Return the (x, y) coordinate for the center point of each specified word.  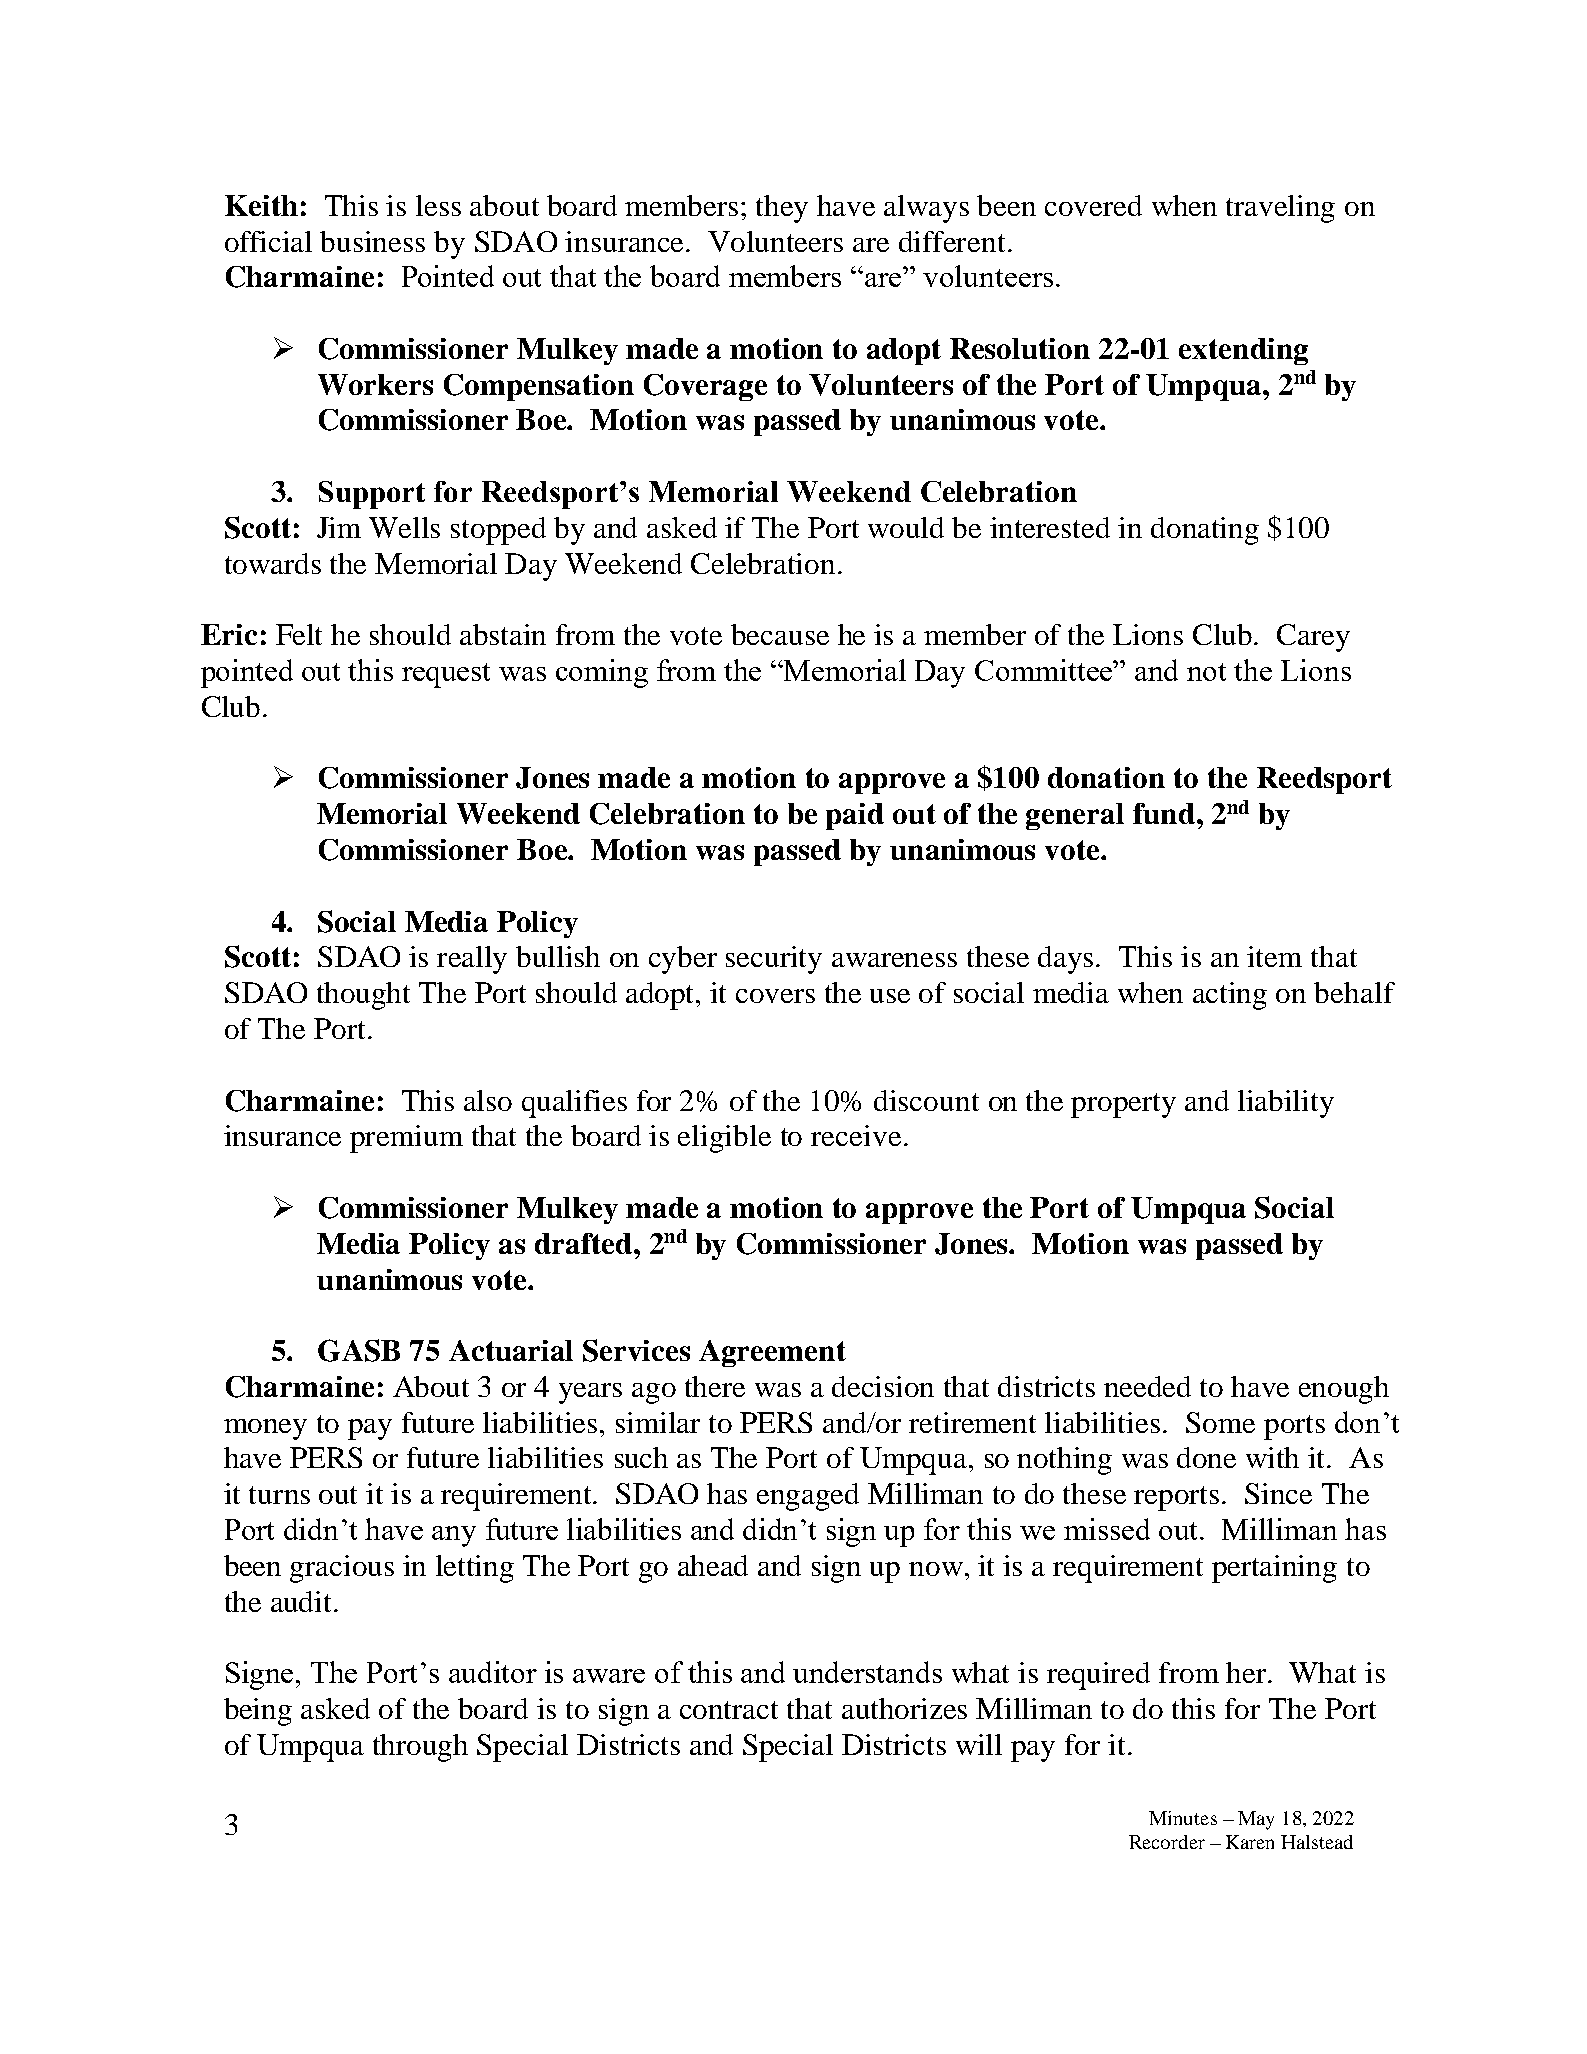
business (372, 241)
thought (363, 996)
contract (729, 1710)
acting (1230, 996)
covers (775, 996)
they (782, 209)
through (420, 1748)
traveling (1280, 209)
